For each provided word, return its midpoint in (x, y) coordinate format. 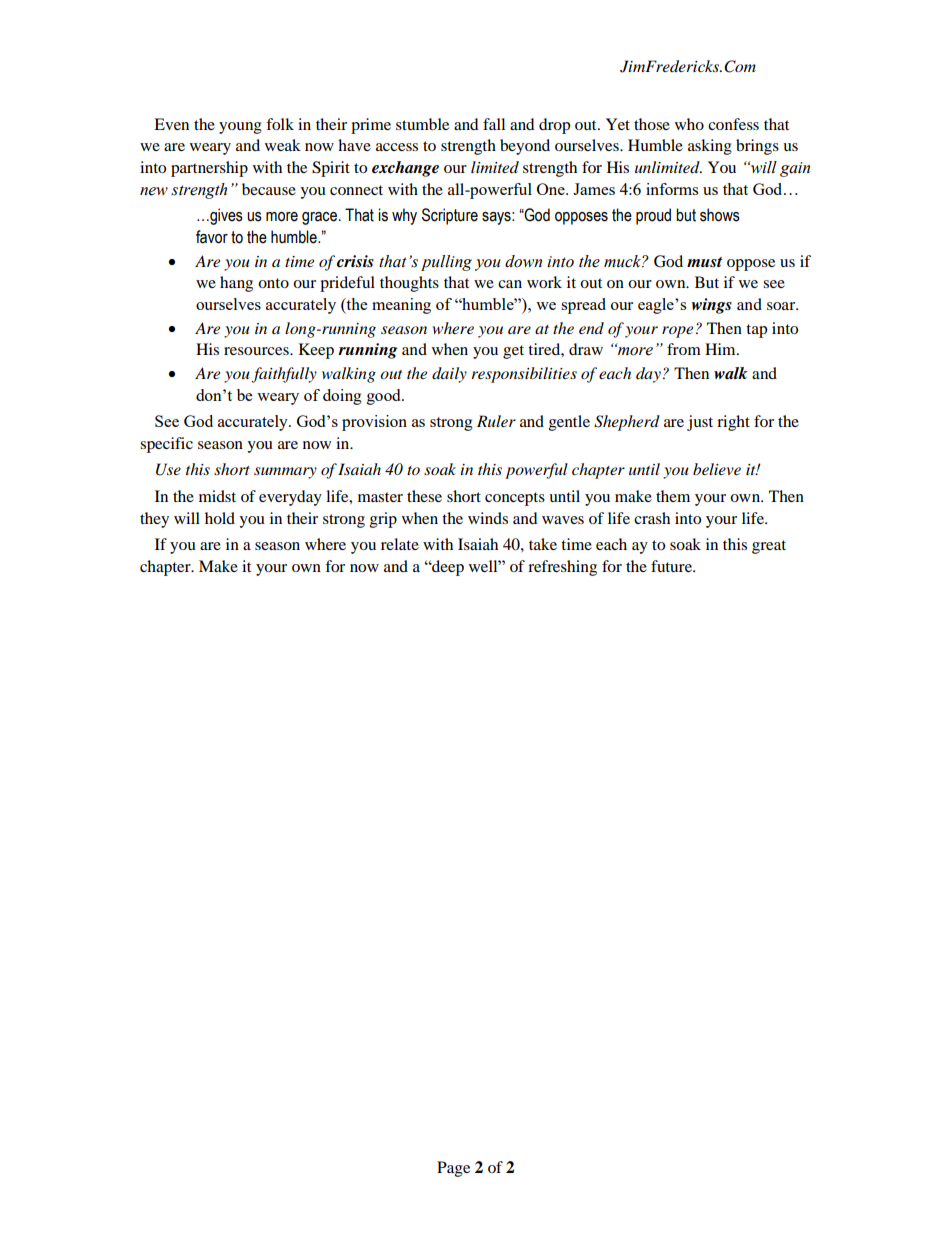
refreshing (562, 568)
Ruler (496, 421)
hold (220, 518)
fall (494, 124)
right (733, 423)
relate (400, 544)
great (769, 547)
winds (488, 518)
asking (710, 147)
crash (652, 518)
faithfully (284, 375)
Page (453, 1169)
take (543, 544)
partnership (209, 169)
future (672, 566)
